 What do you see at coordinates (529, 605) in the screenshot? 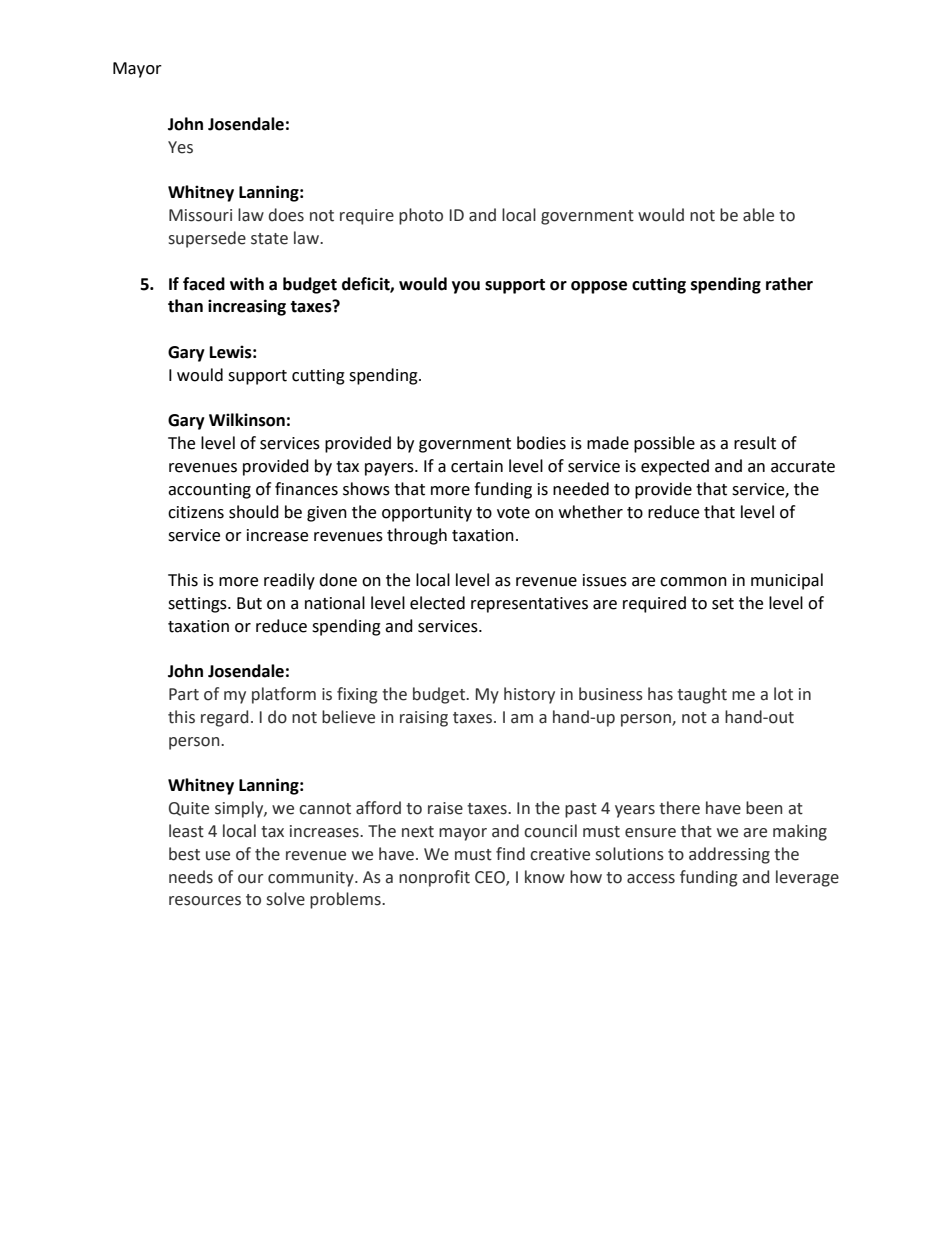
I see `representatives` at bounding box center [529, 605].
